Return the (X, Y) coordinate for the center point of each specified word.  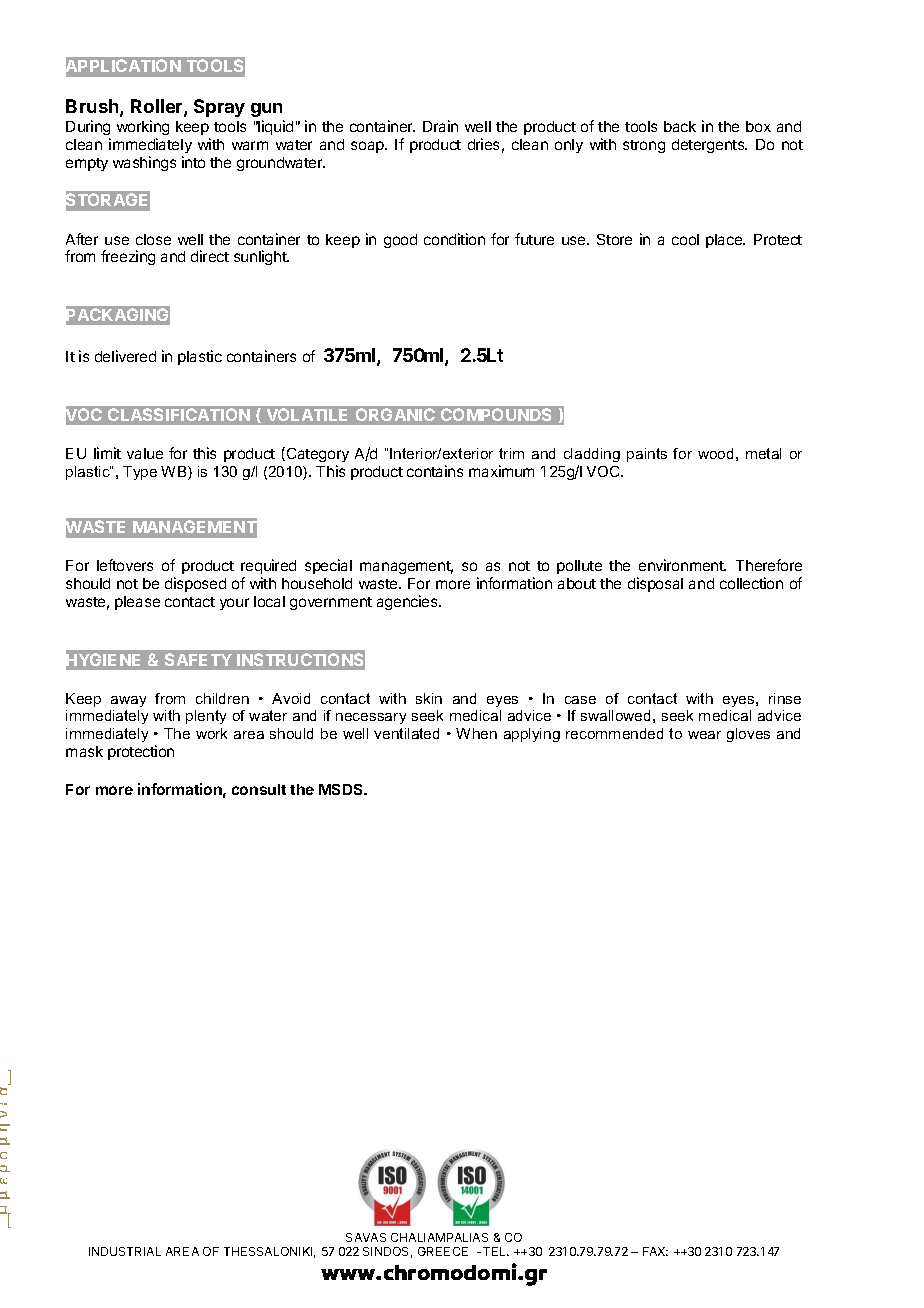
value (145, 453)
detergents (709, 146)
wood (715, 453)
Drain (440, 126)
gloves (748, 735)
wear (704, 735)
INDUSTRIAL (125, 1251)
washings (144, 163)
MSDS (342, 789)
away (128, 701)
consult (259, 789)
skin (429, 698)
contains (435, 471)
